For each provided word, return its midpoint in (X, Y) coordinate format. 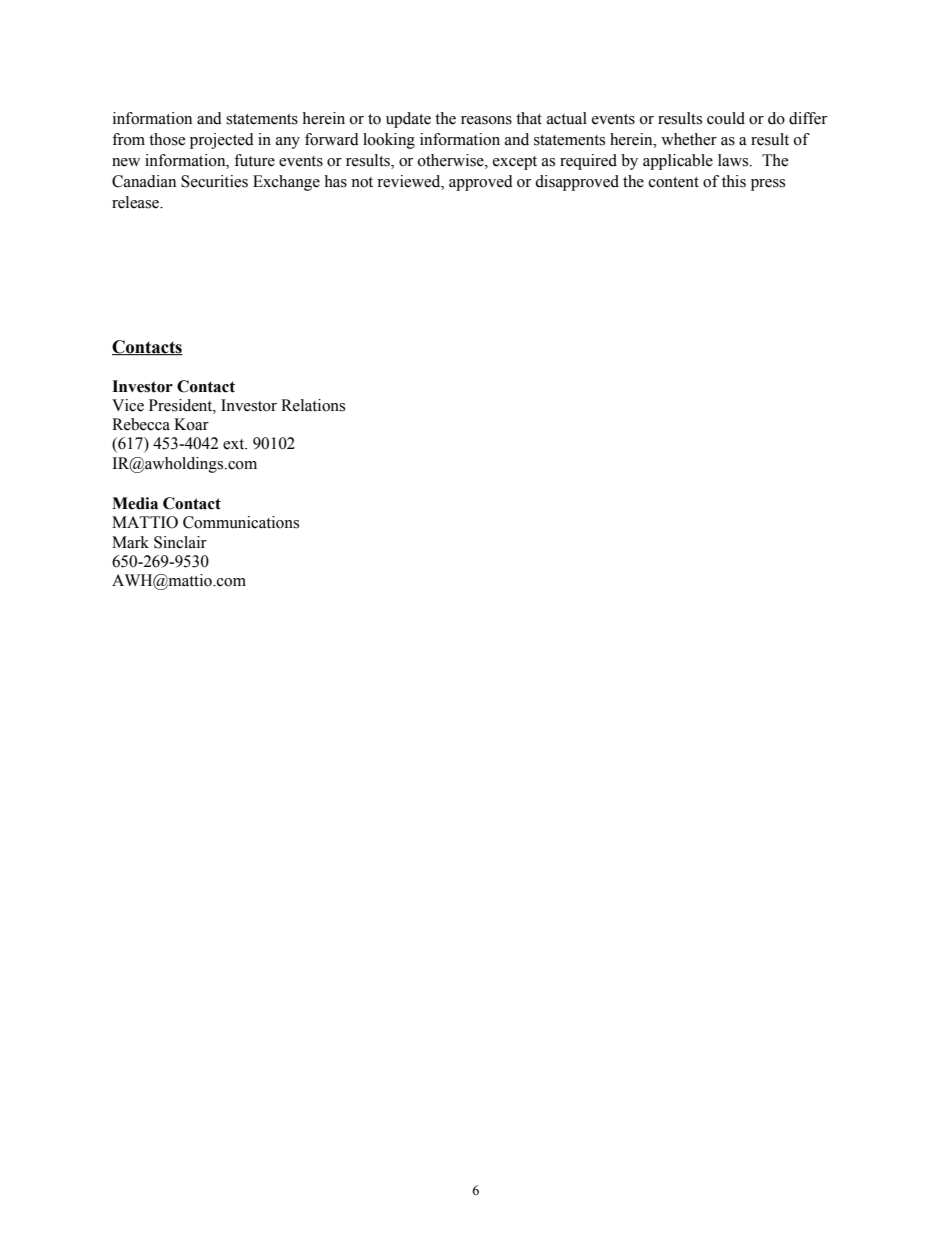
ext (235, 444)
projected (222, 141)
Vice (128, 405)
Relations (313, 405)
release (136, 202)
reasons (486, 120)
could (726, 118)
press (768, 185)
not (362, 182)
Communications (241, 522)
